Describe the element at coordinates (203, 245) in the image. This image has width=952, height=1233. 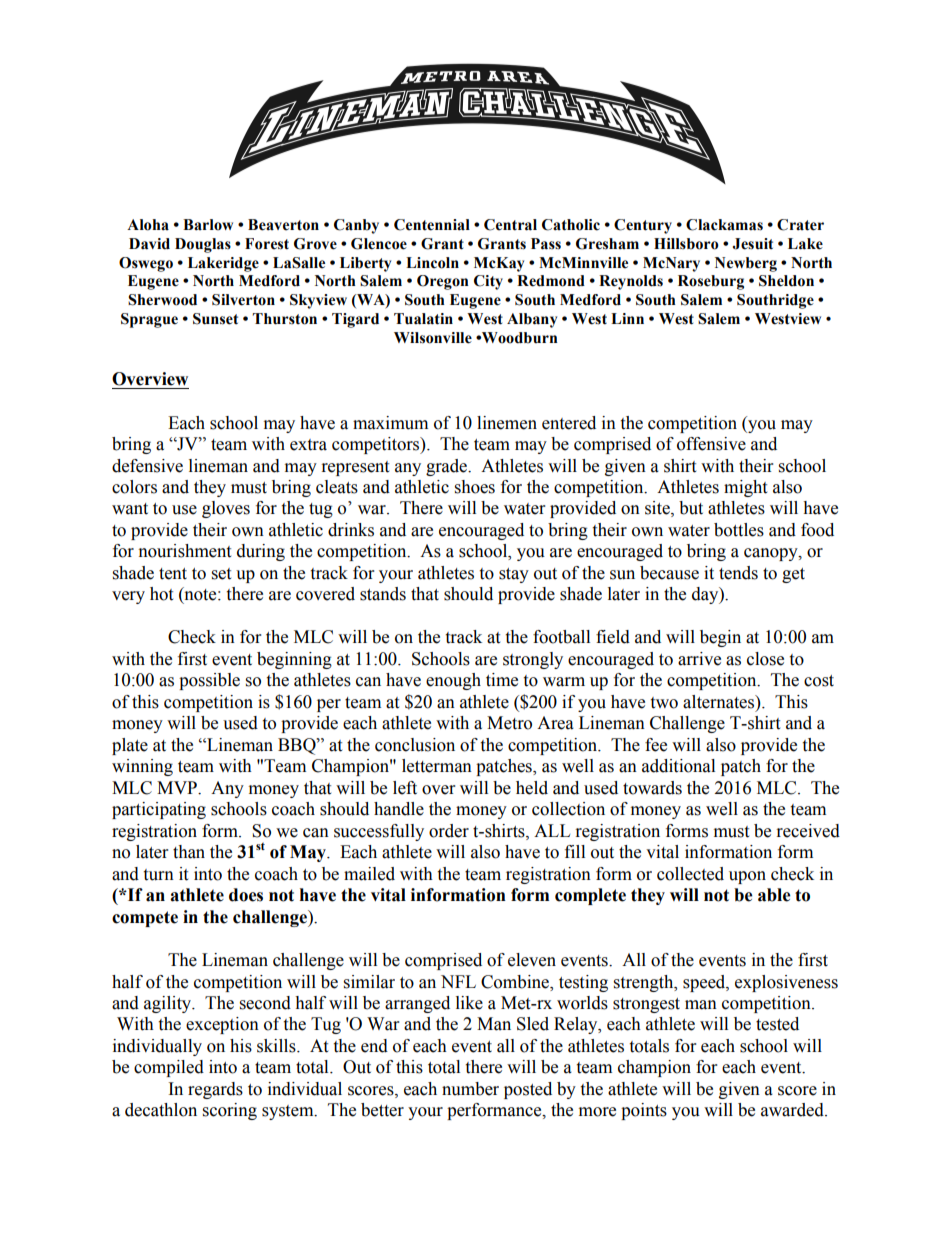
I see `Douglas` at that location.
